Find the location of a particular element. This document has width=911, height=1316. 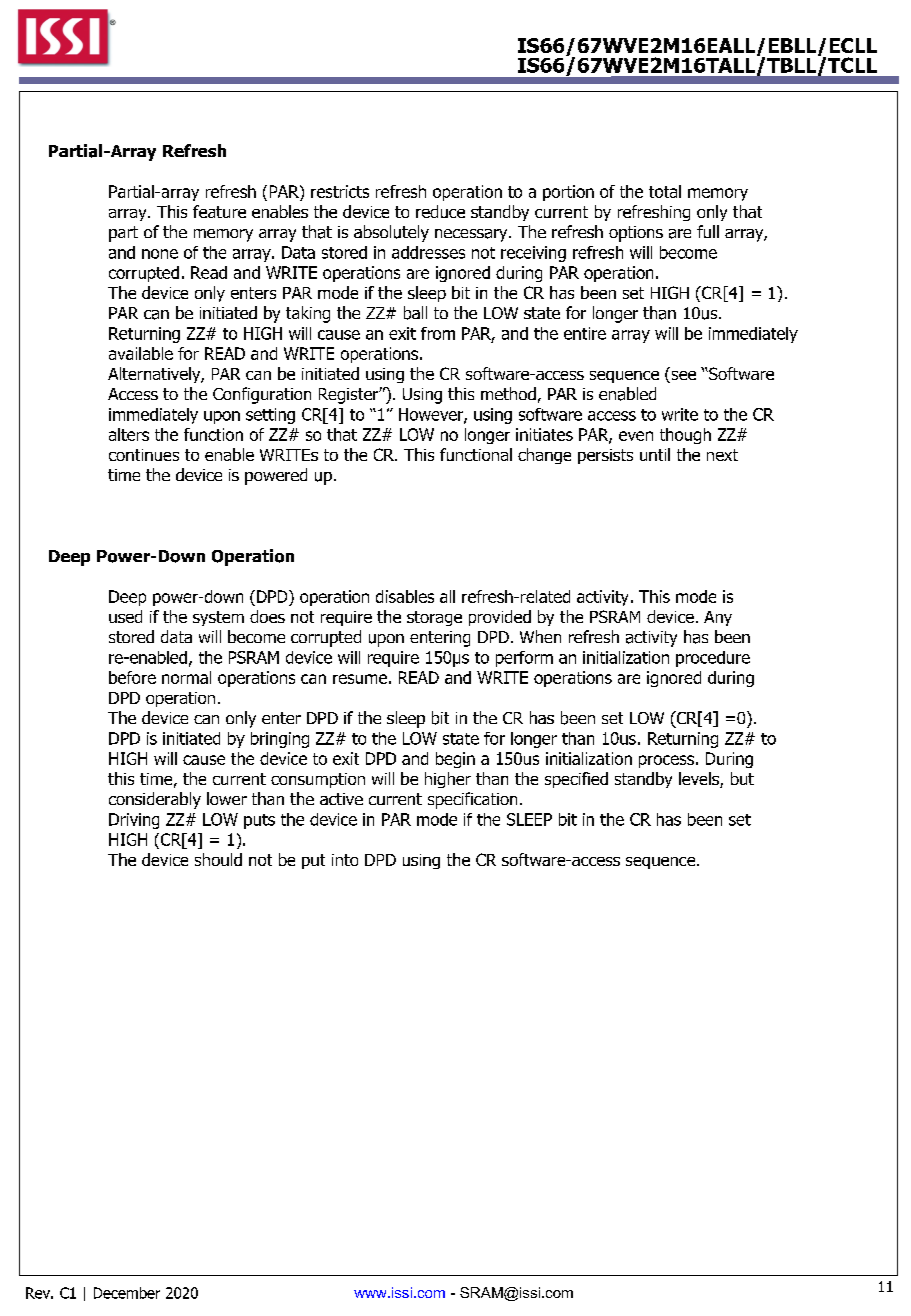

lower is located at coordinates (227, 798).
